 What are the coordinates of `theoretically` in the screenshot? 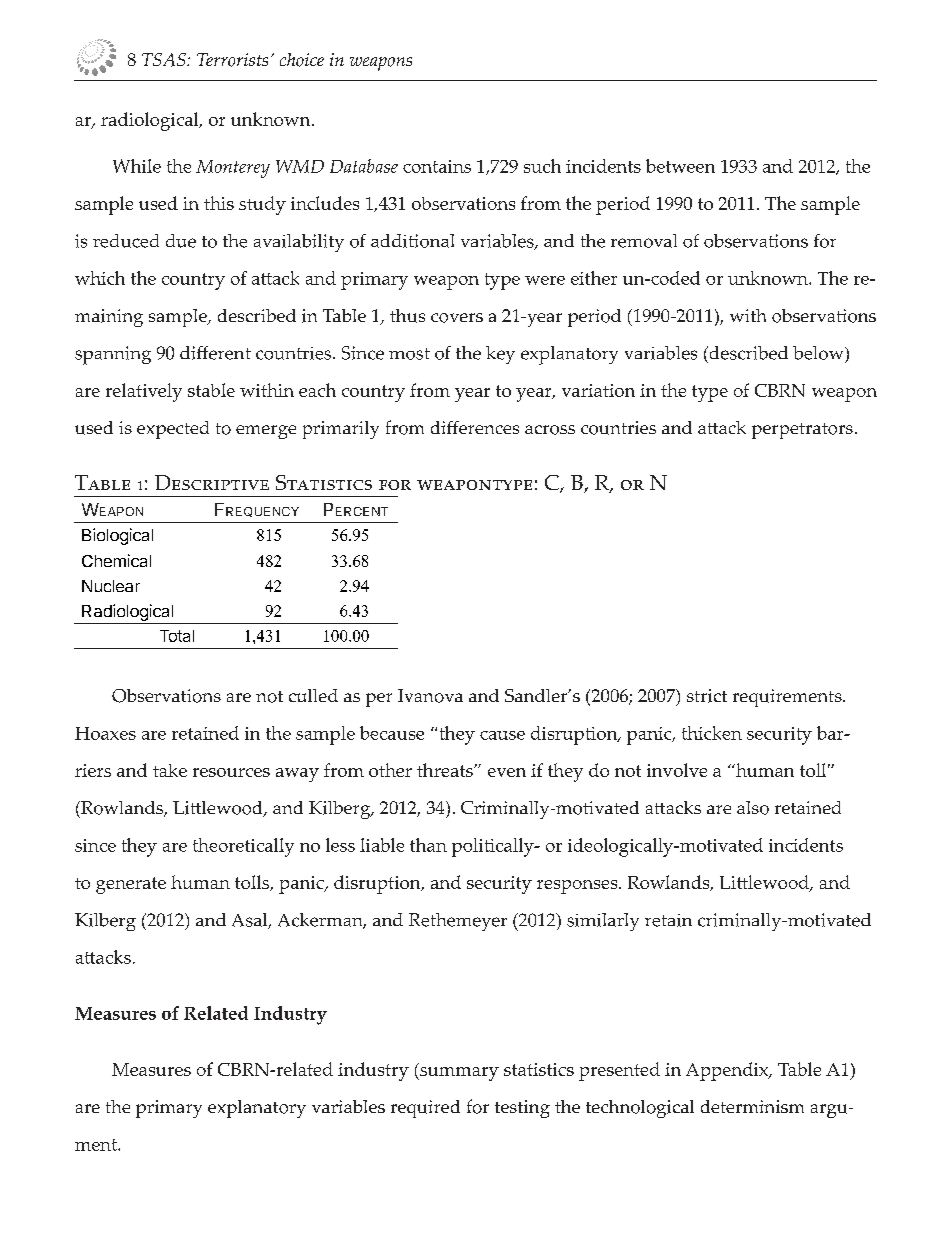 It's located at (243, 847).
